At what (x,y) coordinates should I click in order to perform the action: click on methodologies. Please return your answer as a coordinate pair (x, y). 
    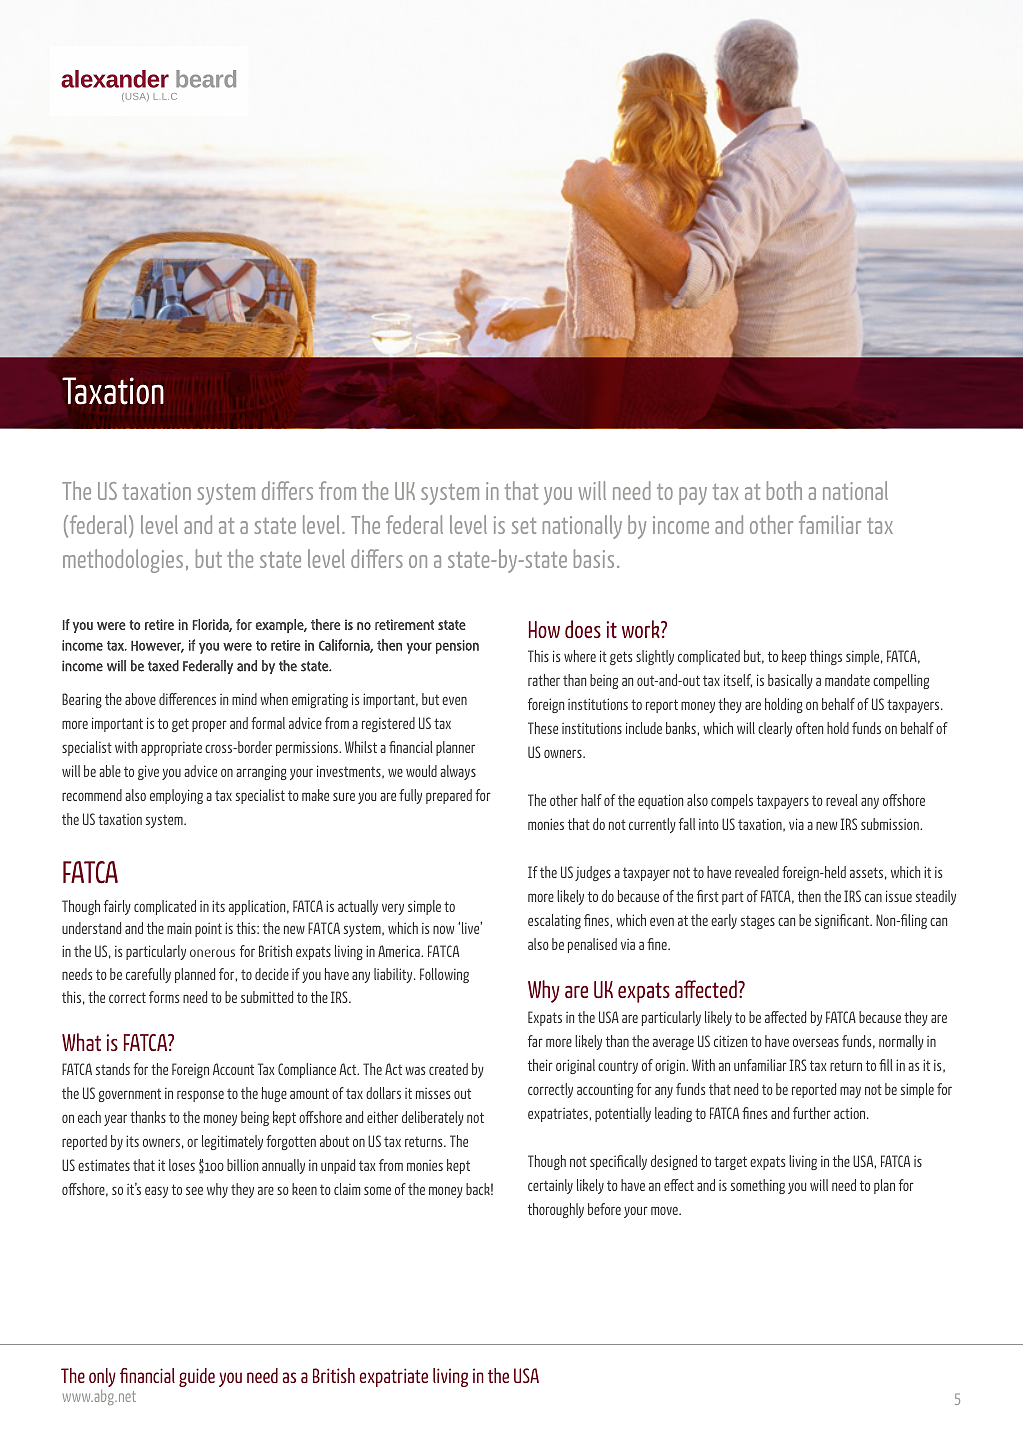
    Looking at the image, I should click on (123, 561).
